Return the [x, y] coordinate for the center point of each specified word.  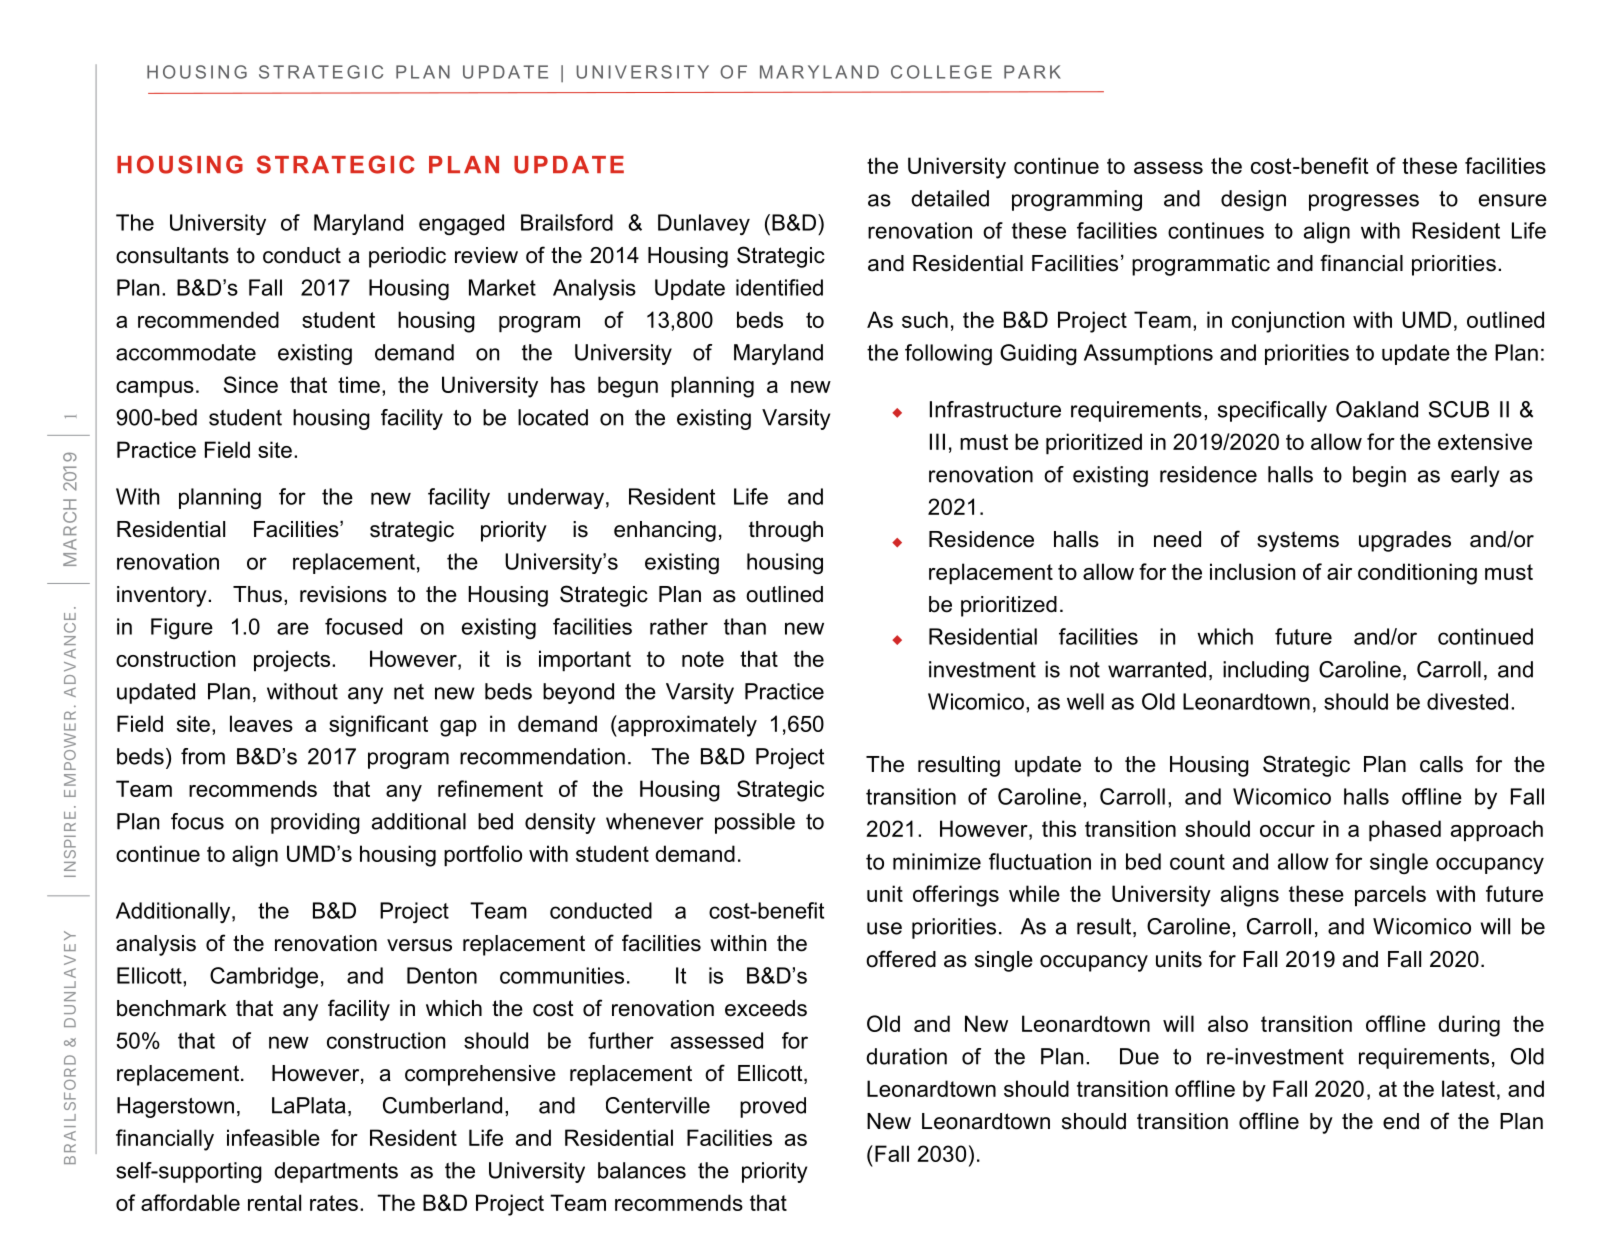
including [1266, 671]
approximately [686, 726]
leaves [261, 723]
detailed [950, 198]
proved [773, 1107]
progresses [1364, 202]
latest [1468, 1088]
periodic [407, 257]
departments [336, 1172]
